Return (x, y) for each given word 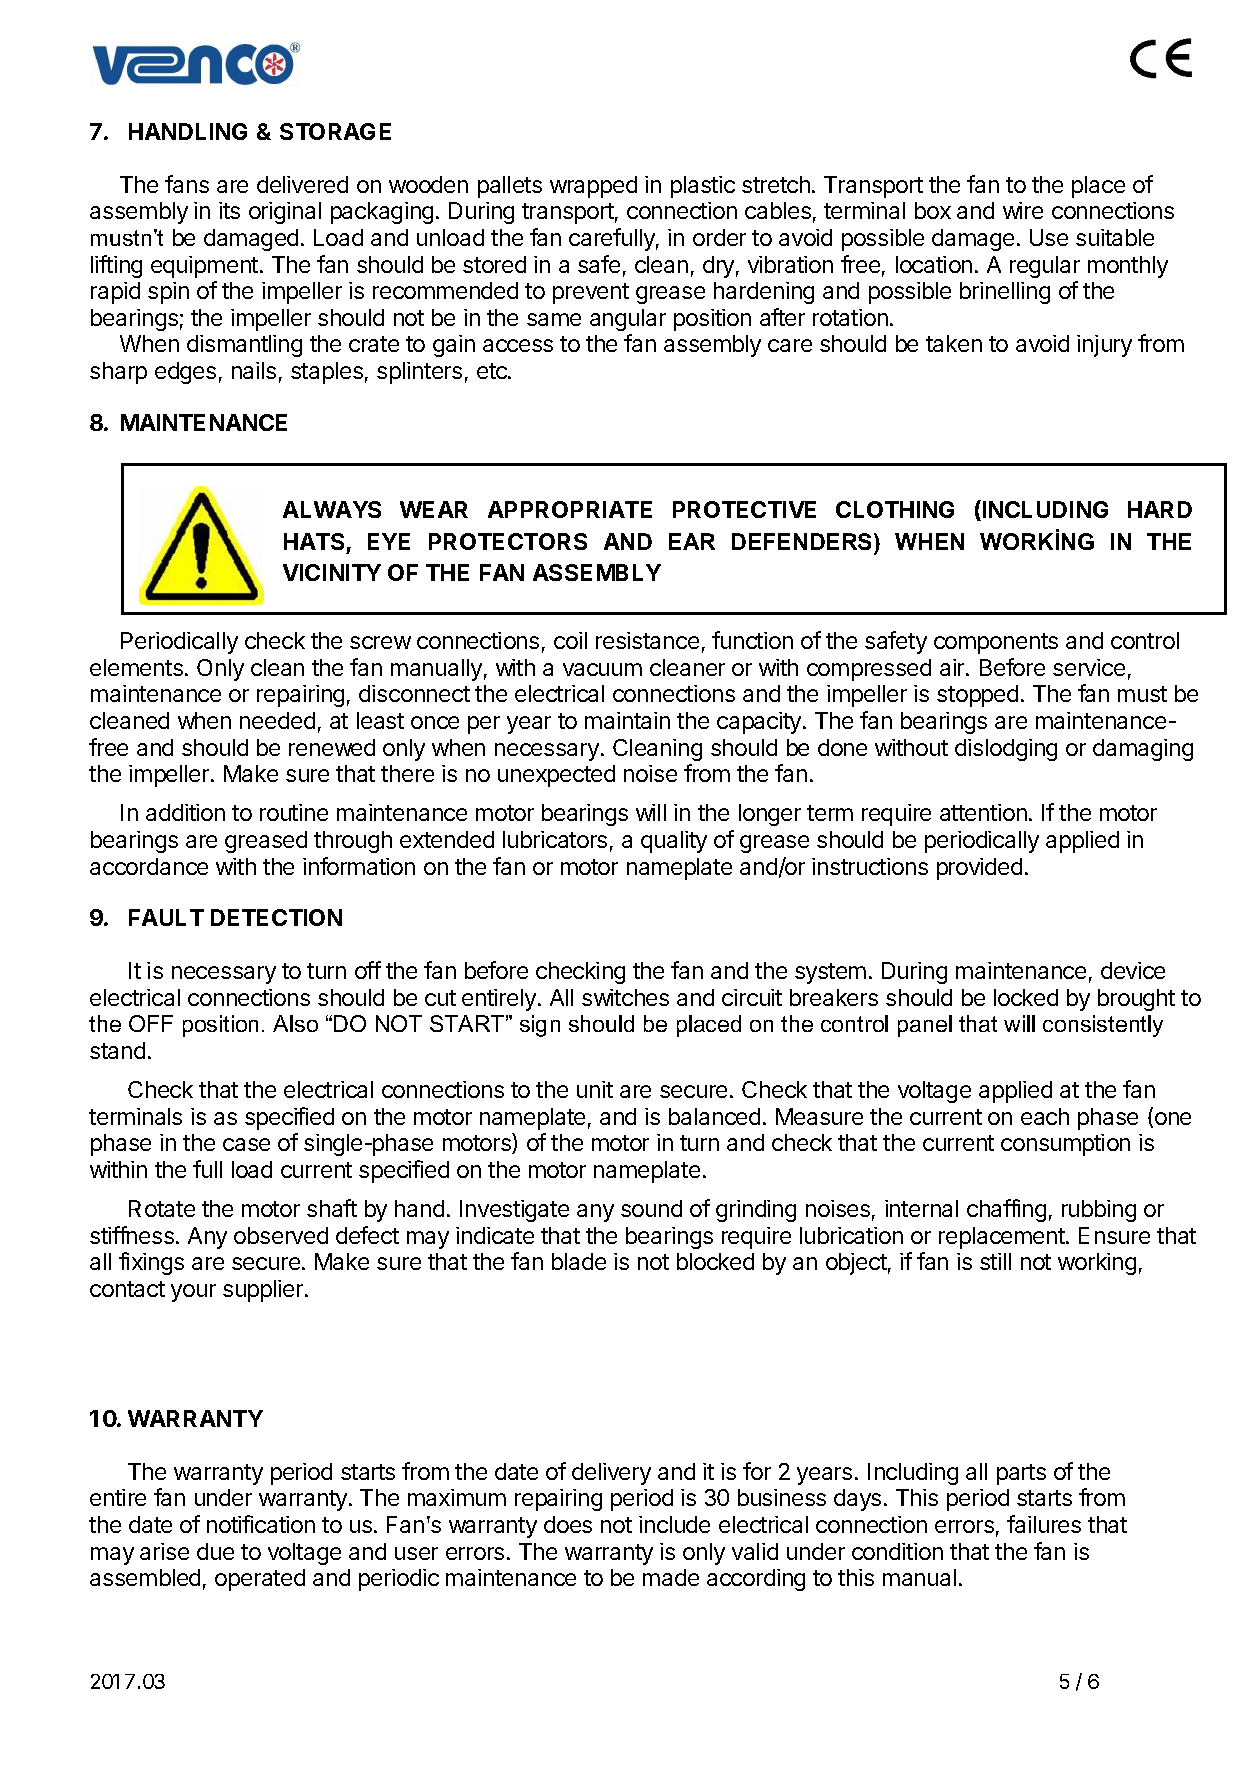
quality (674, 842)
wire (1023, 210)
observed (281, 1235)
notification (261, 1524)
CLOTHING (895, 509)
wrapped (593, 187)
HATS (314, 541)
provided (979, 869)
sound (651, 1208)
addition (185, 812)
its (229, 210)
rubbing (1099, 1211)
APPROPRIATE (570, 509)
